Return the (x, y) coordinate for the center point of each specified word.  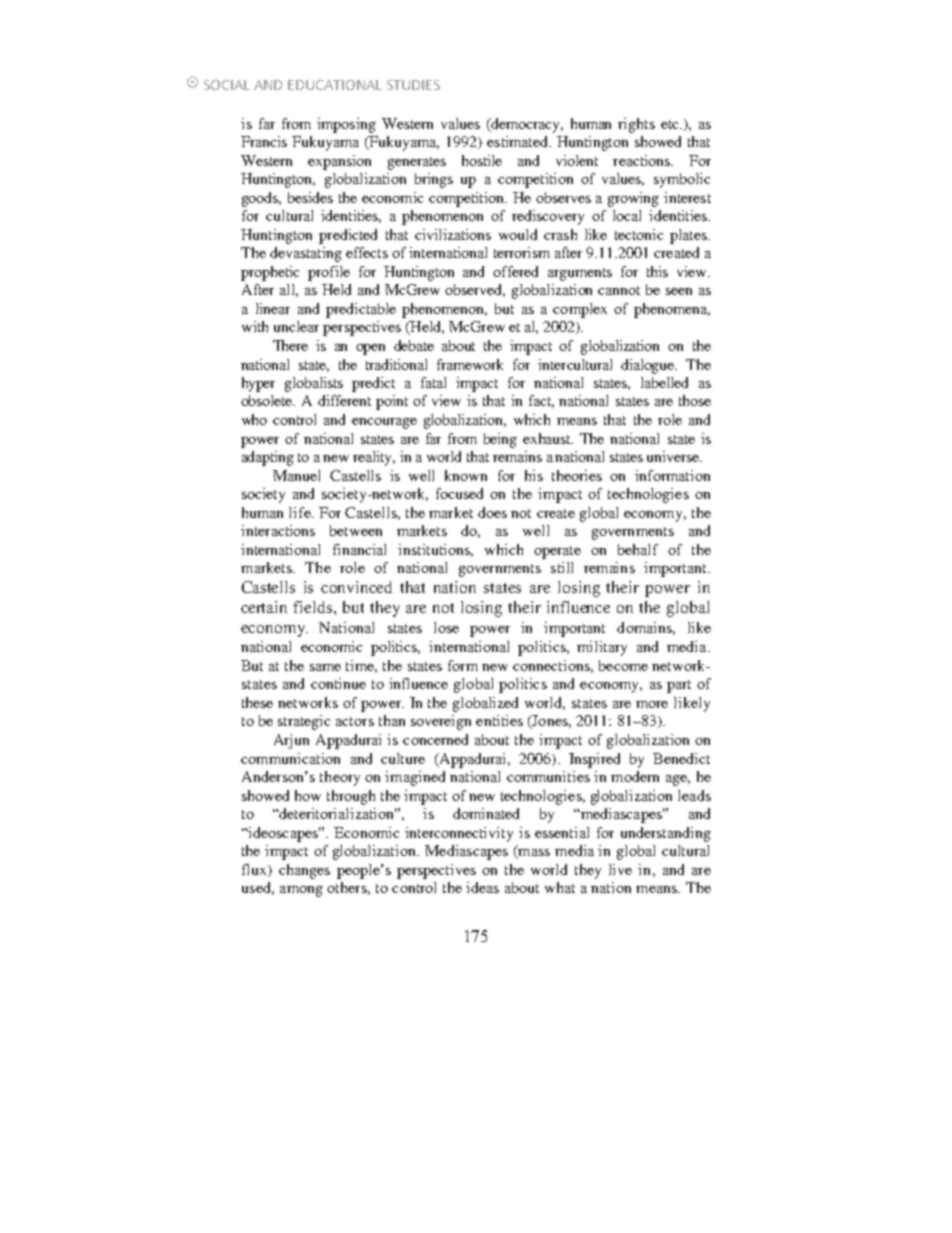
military (602, 648)
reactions (642, 160)
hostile (482, 160)
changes (304, 871)
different (344, 400)
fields (314, 607)
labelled (664, 382)
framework (470, 364)
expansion (339, 162)
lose (446, 627)
